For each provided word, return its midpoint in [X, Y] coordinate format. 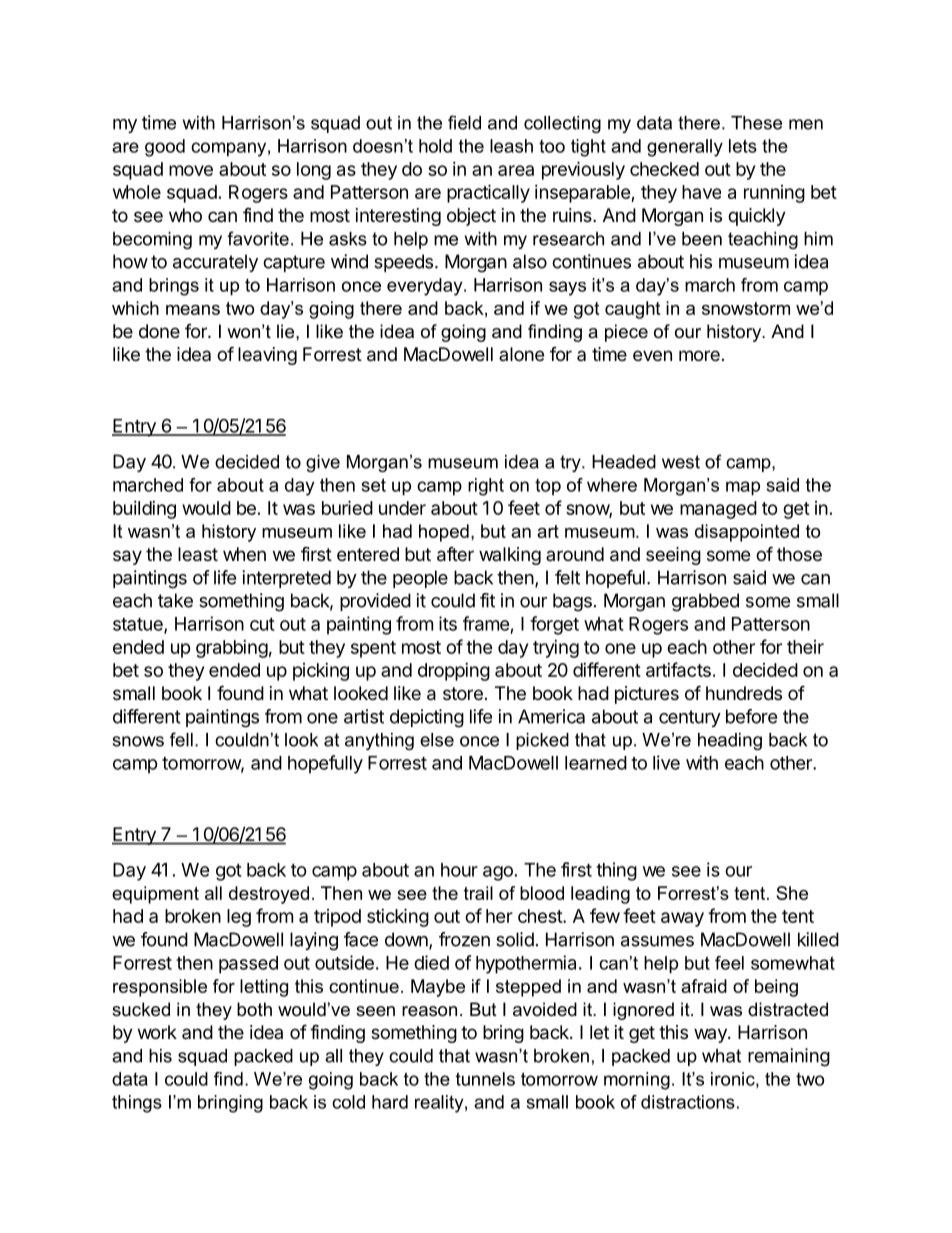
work [157, 1032]
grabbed [705, 602]
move [191, 170]
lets [743, 146]
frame [486, 623]
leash [511, 146]
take [175, 600]
